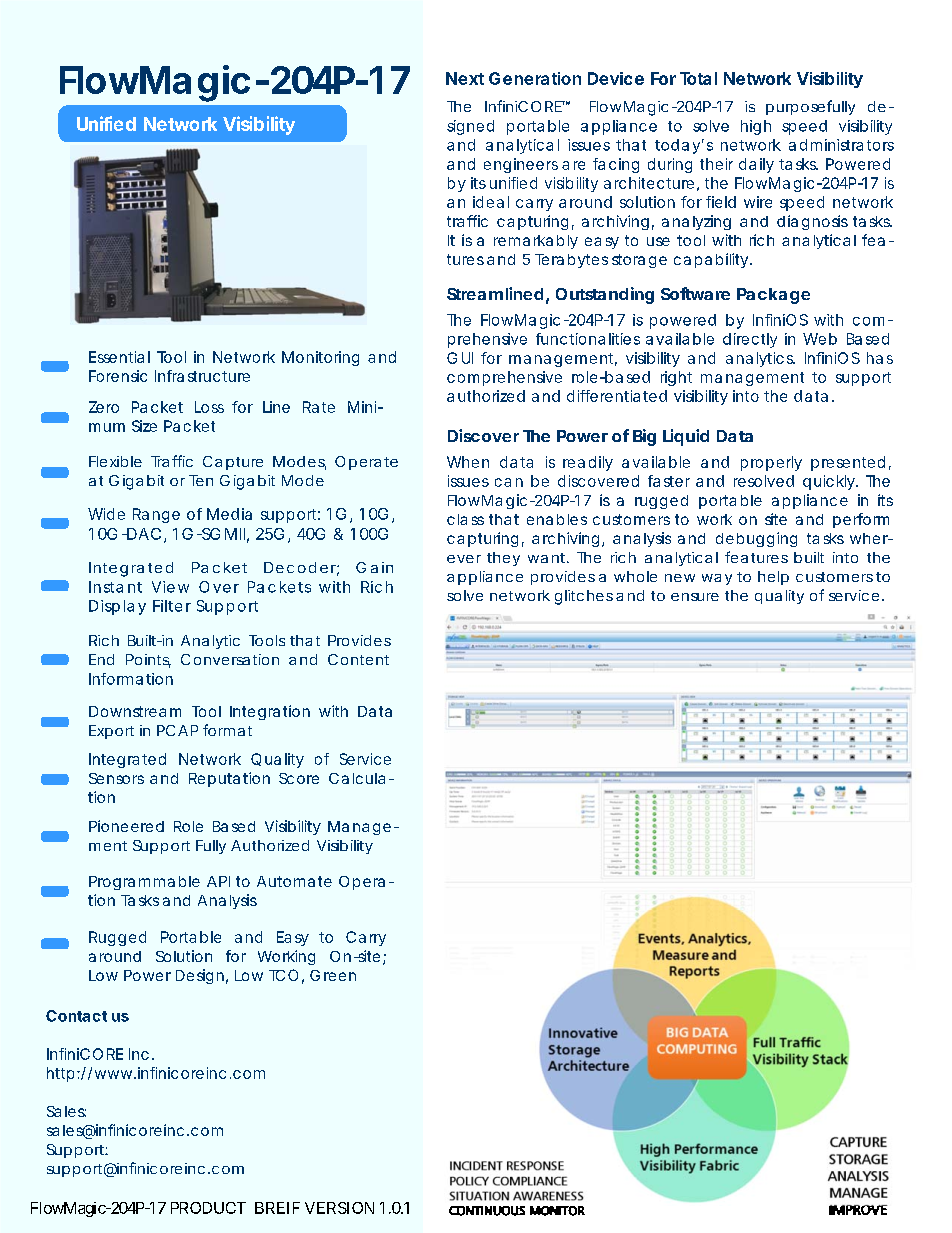 The image size is (952, 1233). I want to click on Next, so click(465, 78).
